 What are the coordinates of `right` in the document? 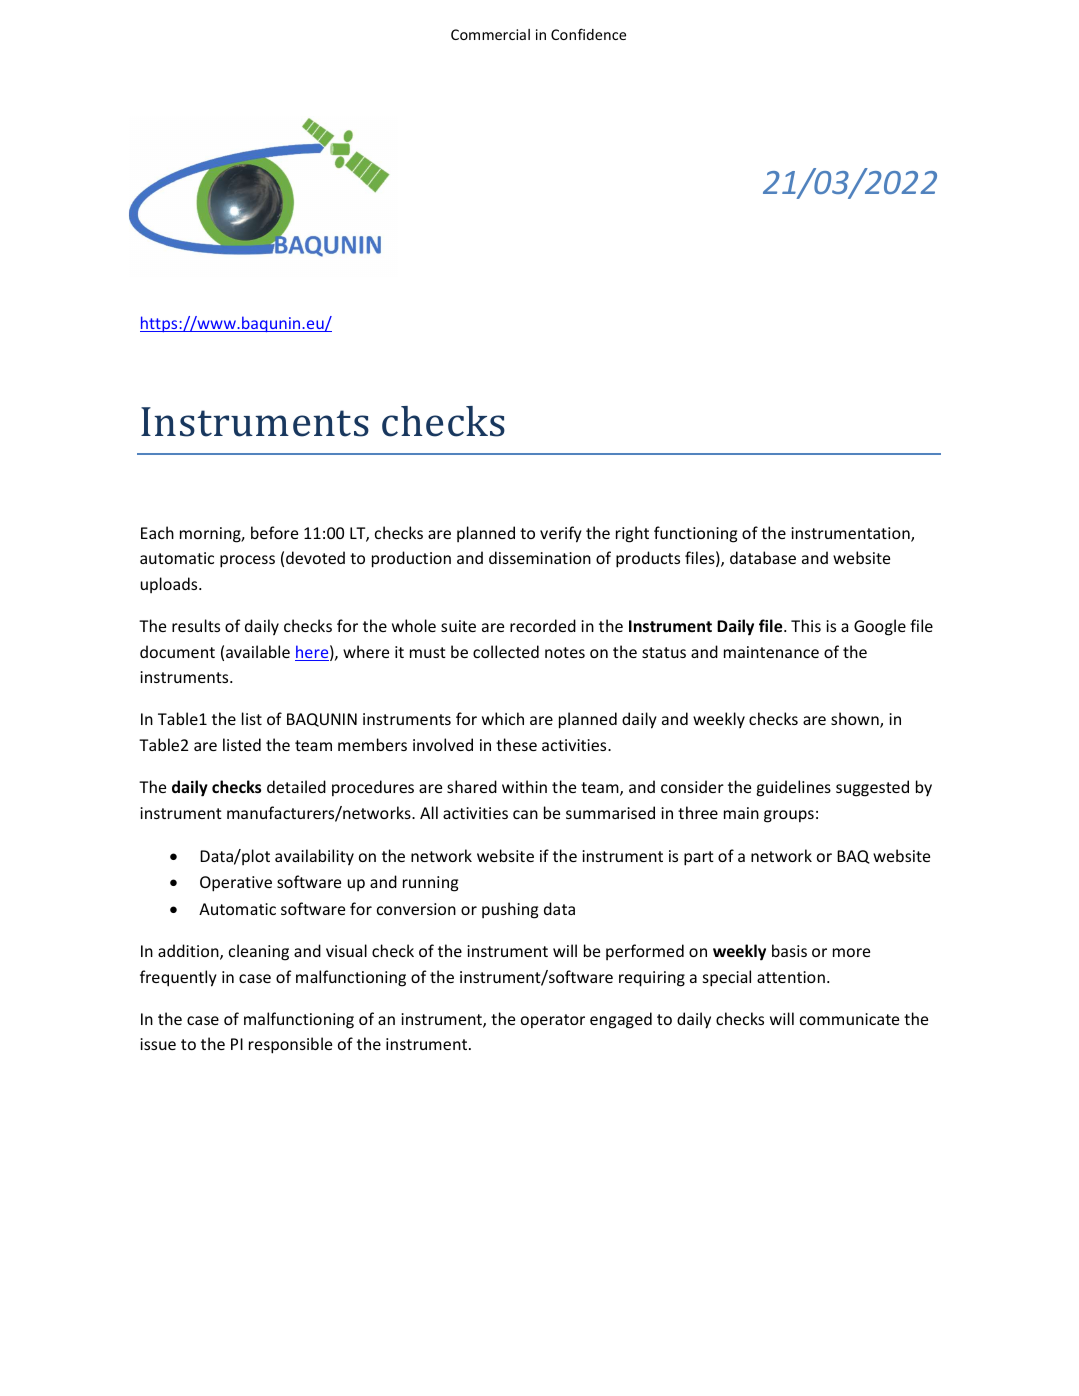 It's located at (632, 534).
